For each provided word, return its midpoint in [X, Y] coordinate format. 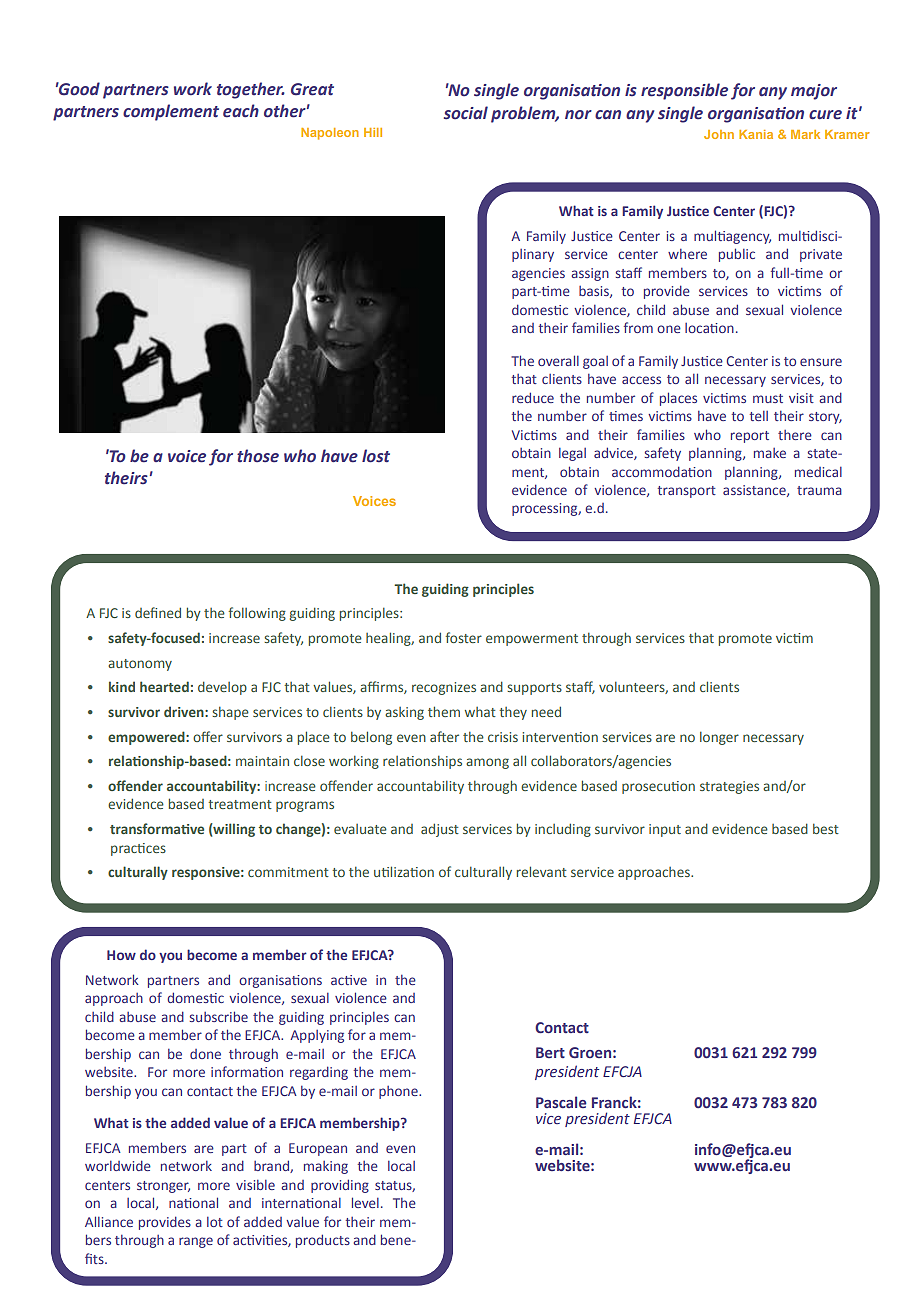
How [121, 955]
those [258, 456]
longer [719, 738]
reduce [533, 397]
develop [222, 688]
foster [463, 637]
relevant [542, 871]
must [768, 398]
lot [215, 1222]
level [365, 1202]
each [241, 111]
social [466, 113]
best [826, 828]
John [719, 134]
